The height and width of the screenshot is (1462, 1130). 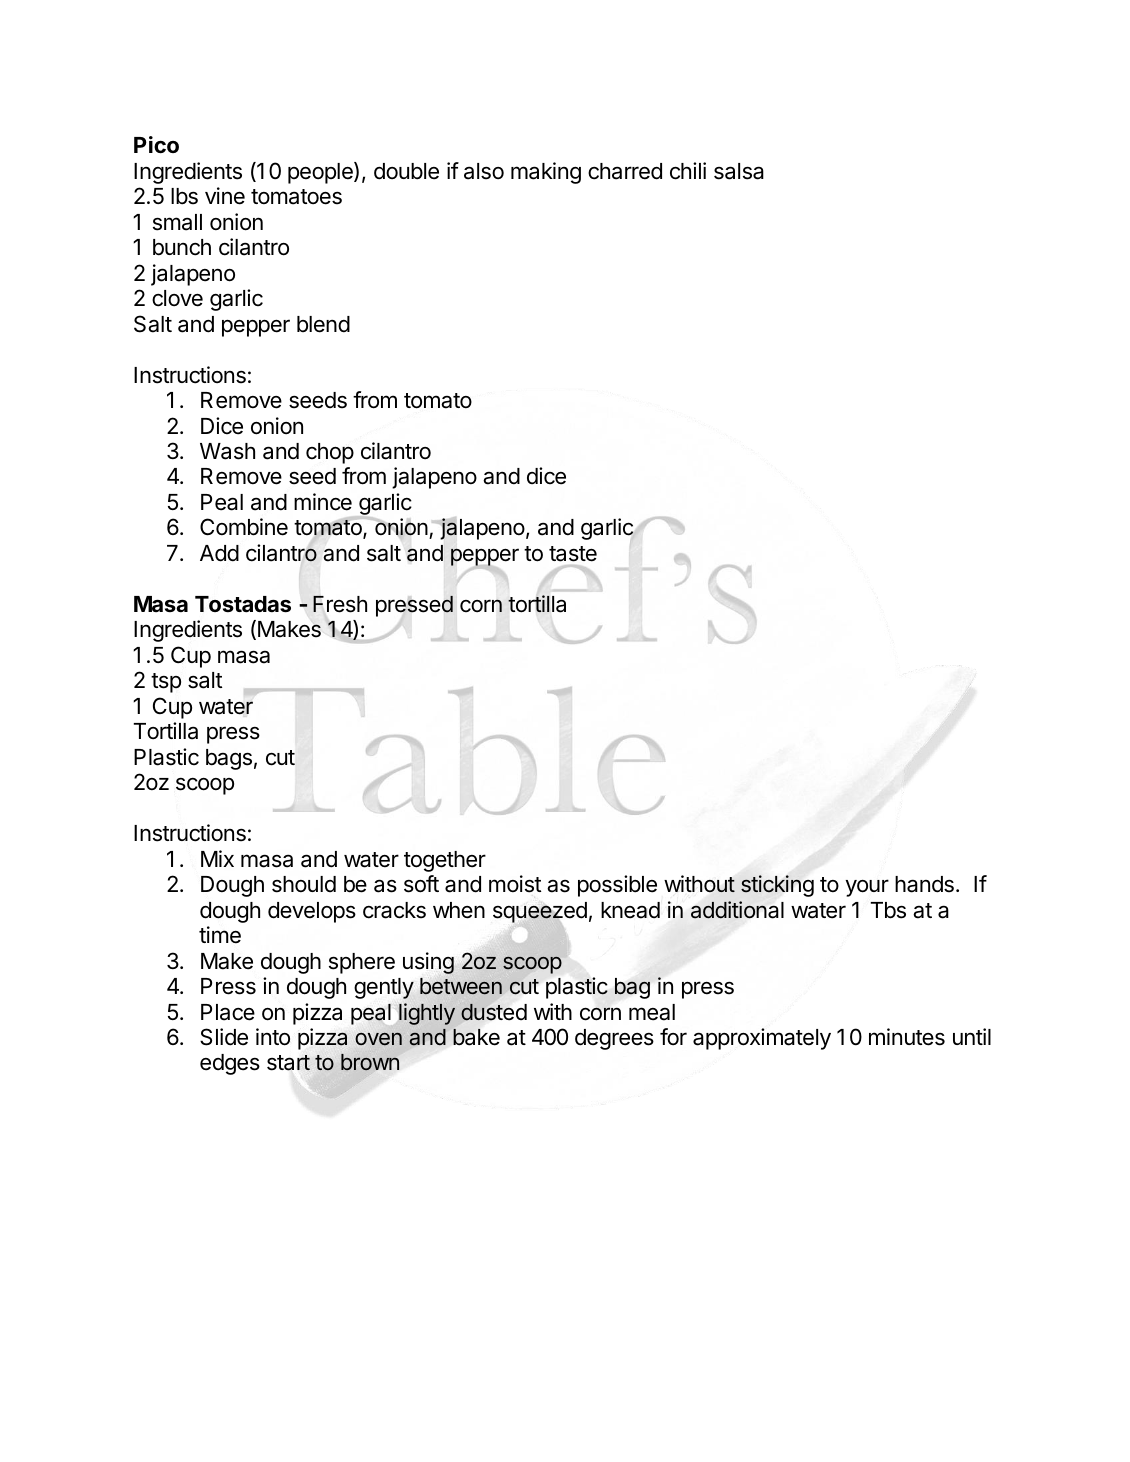 I want to click on hands, so click(x=924, y=884).
